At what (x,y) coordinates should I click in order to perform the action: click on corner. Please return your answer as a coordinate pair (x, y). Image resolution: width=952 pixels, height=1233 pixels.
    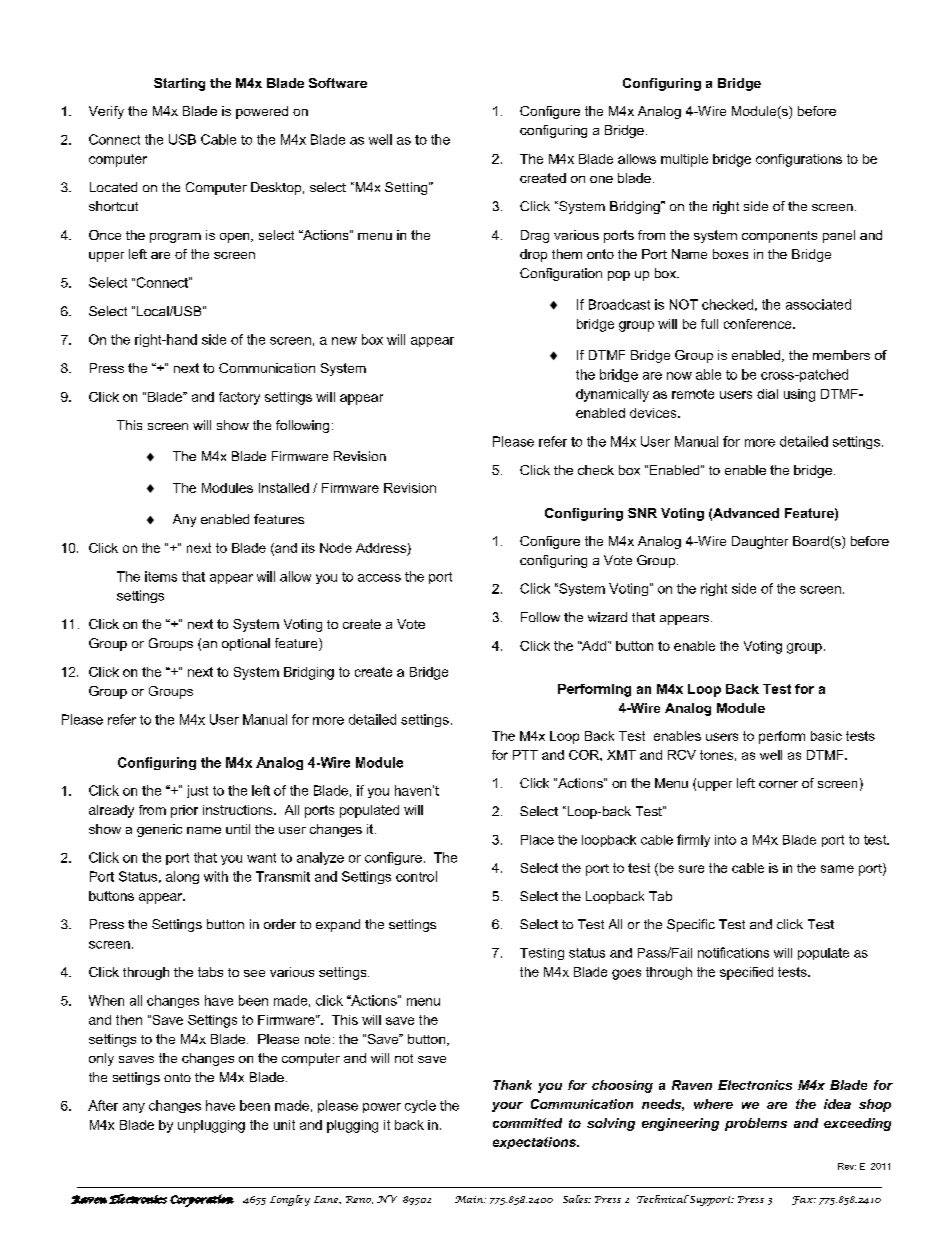
    Looking at the image, I should click on (778, 784).
